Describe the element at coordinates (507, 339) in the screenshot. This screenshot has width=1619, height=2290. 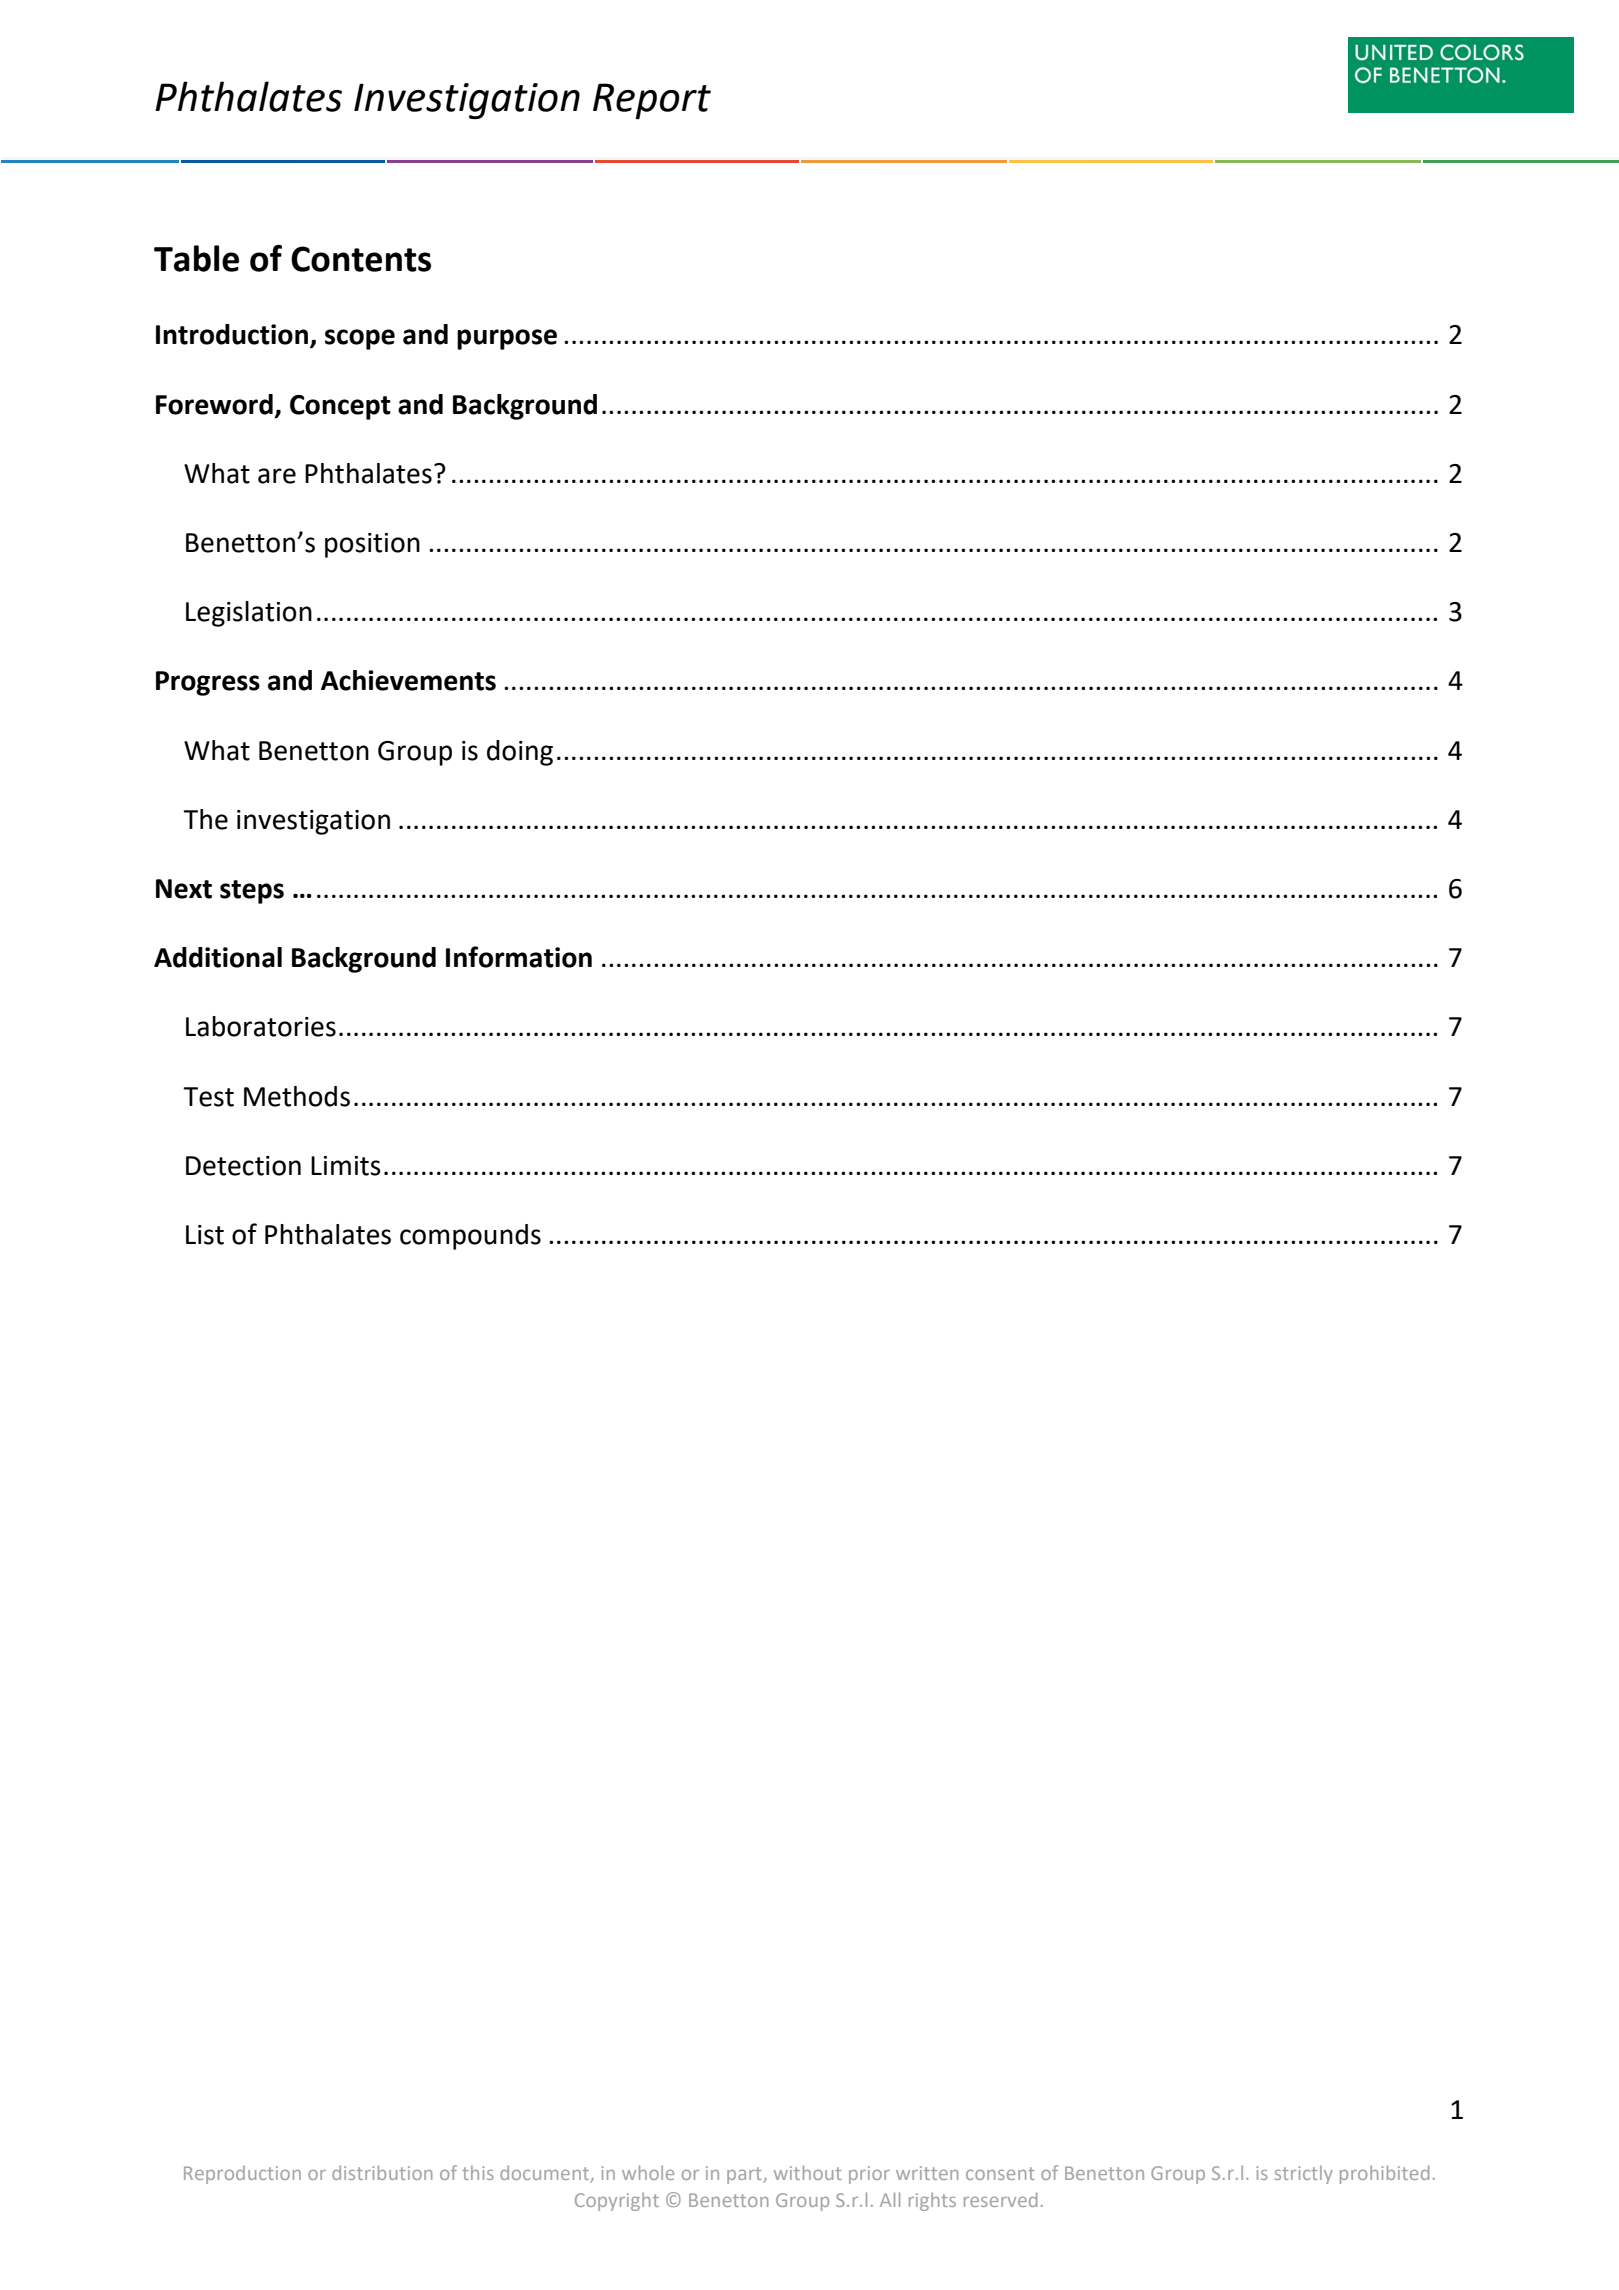
I see `purpose` at that location.
